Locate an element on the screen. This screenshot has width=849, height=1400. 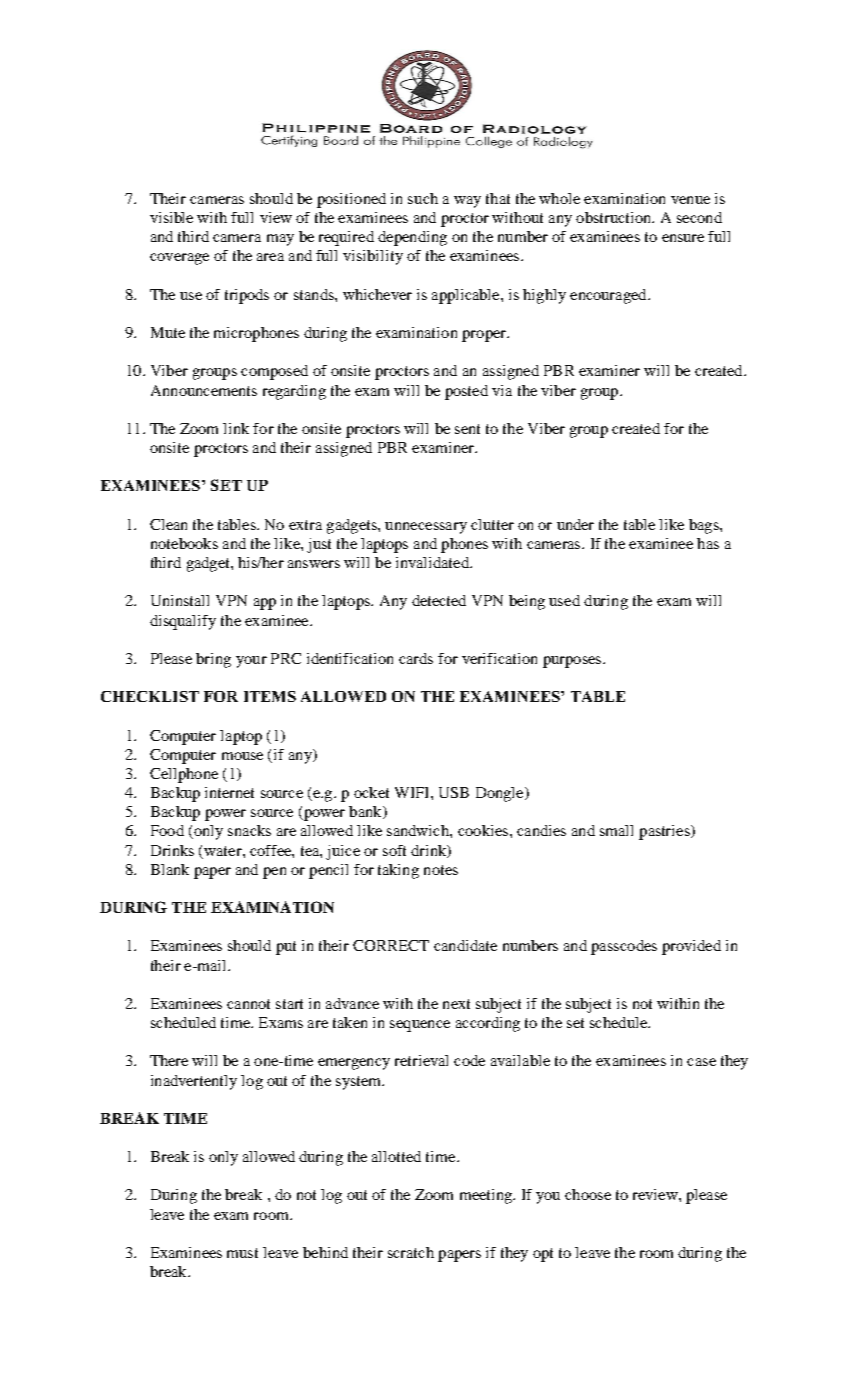
depending is located at coordinates (412, 238).
